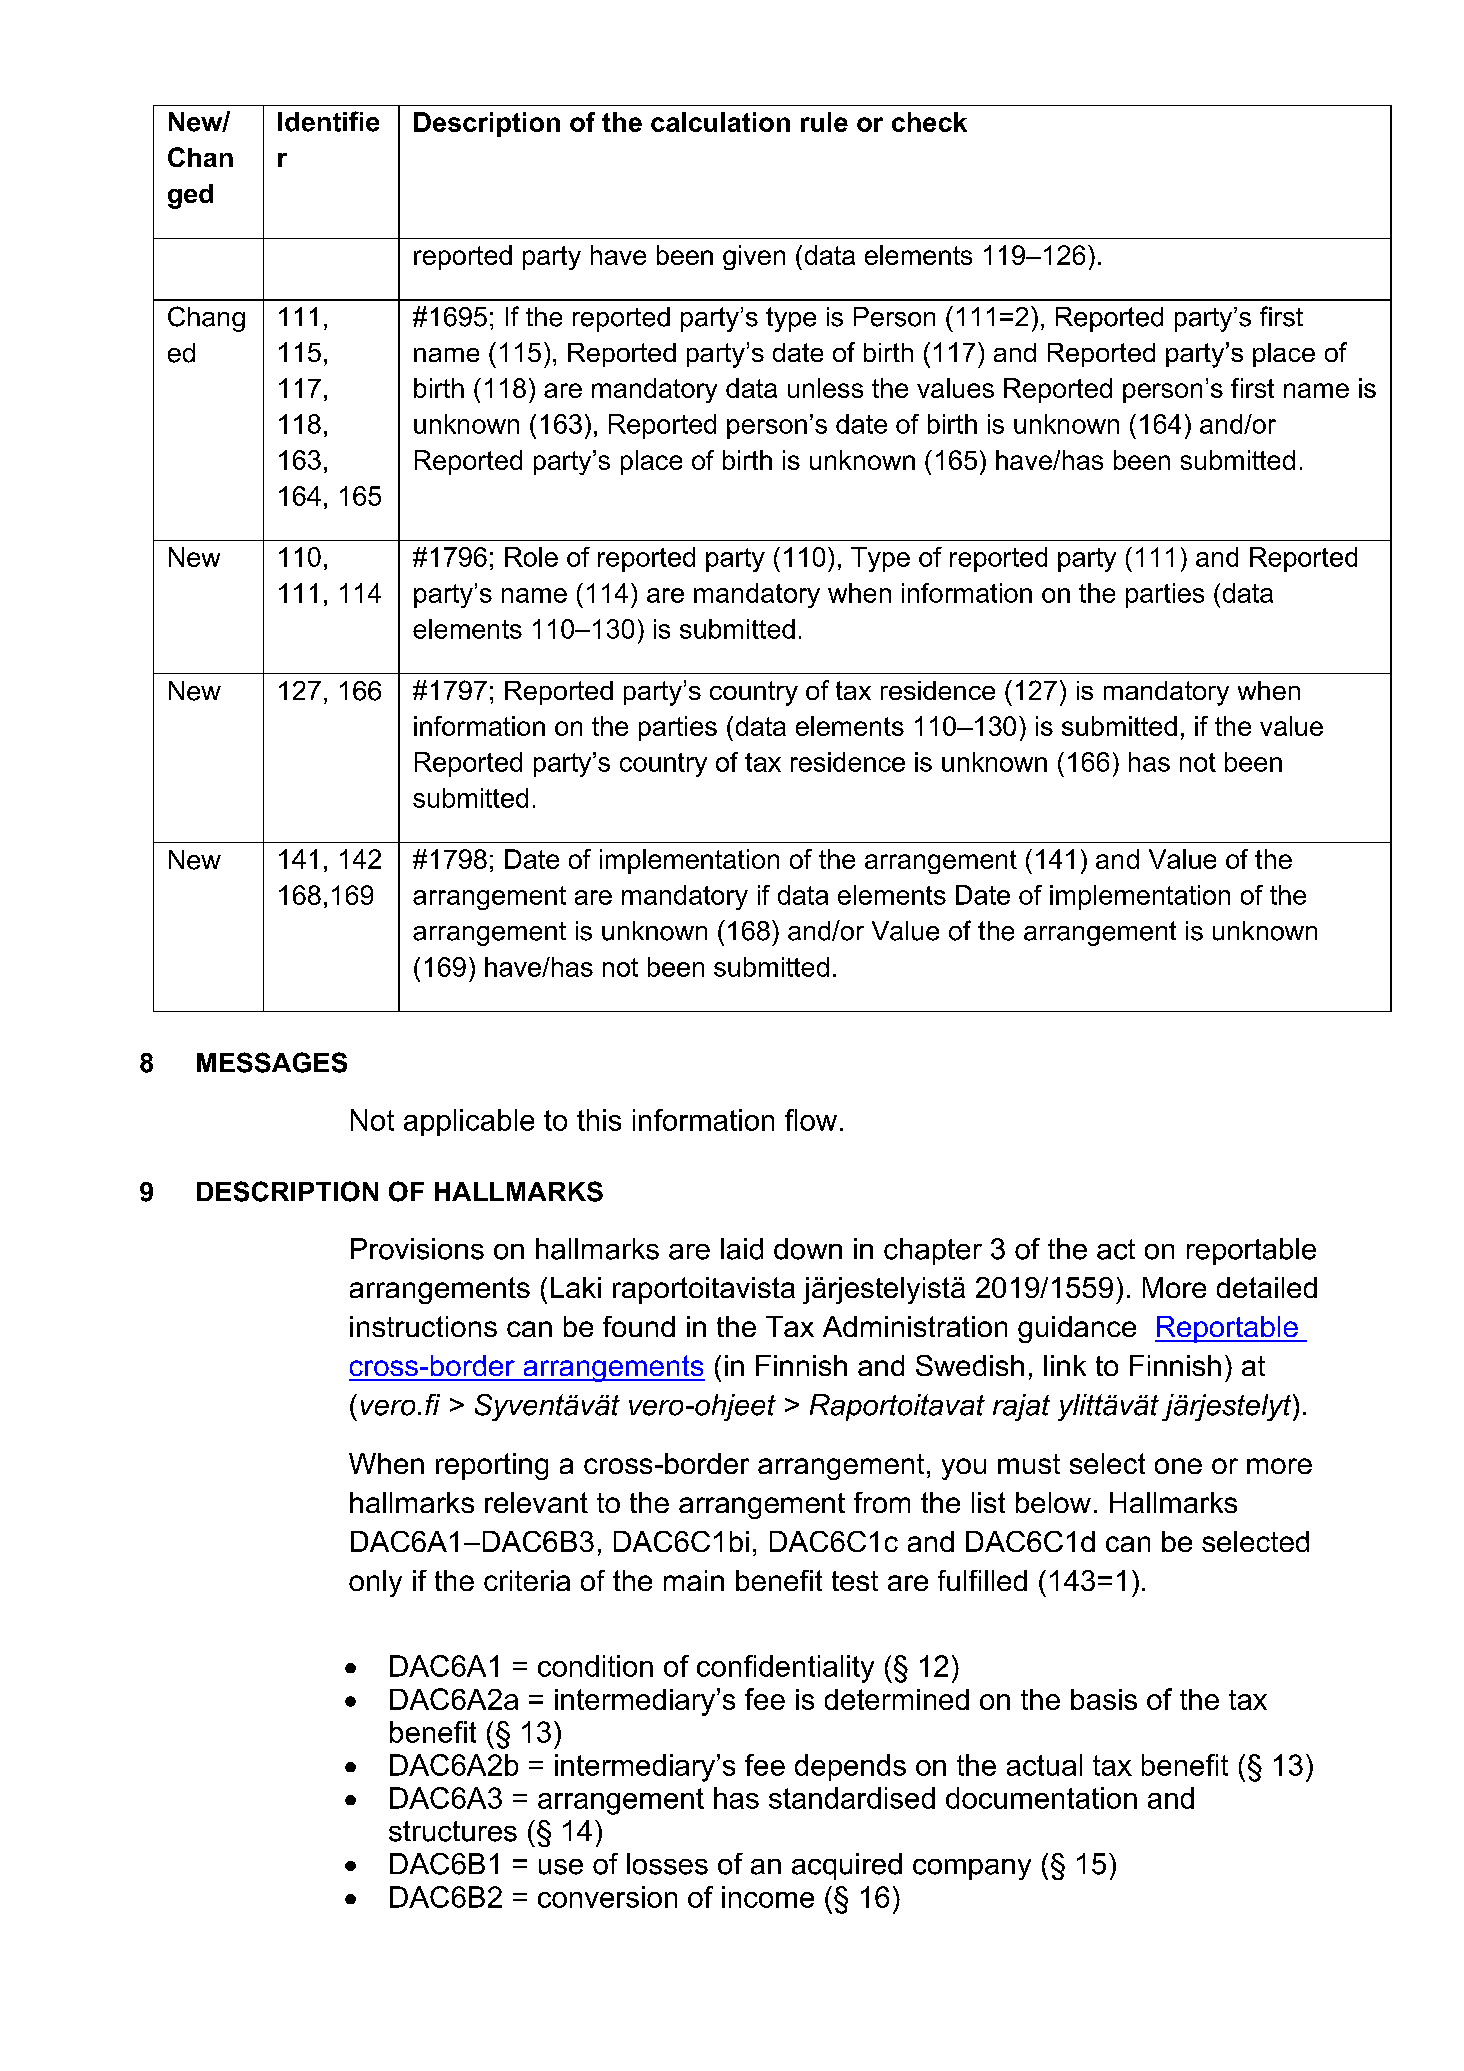  I want to click on unless, so click(825, 388).
